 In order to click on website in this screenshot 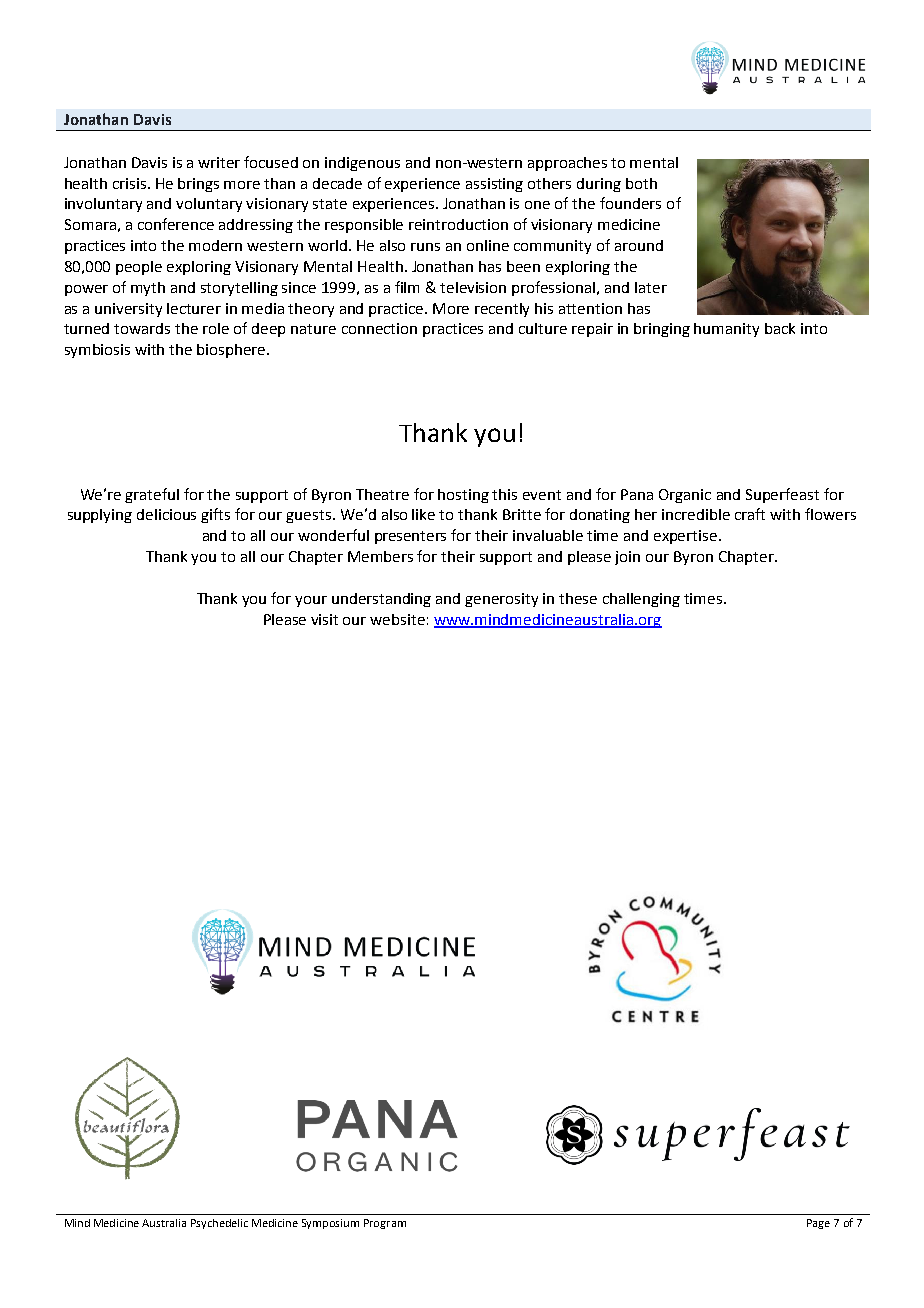, I will do `click(397, 619)`.
